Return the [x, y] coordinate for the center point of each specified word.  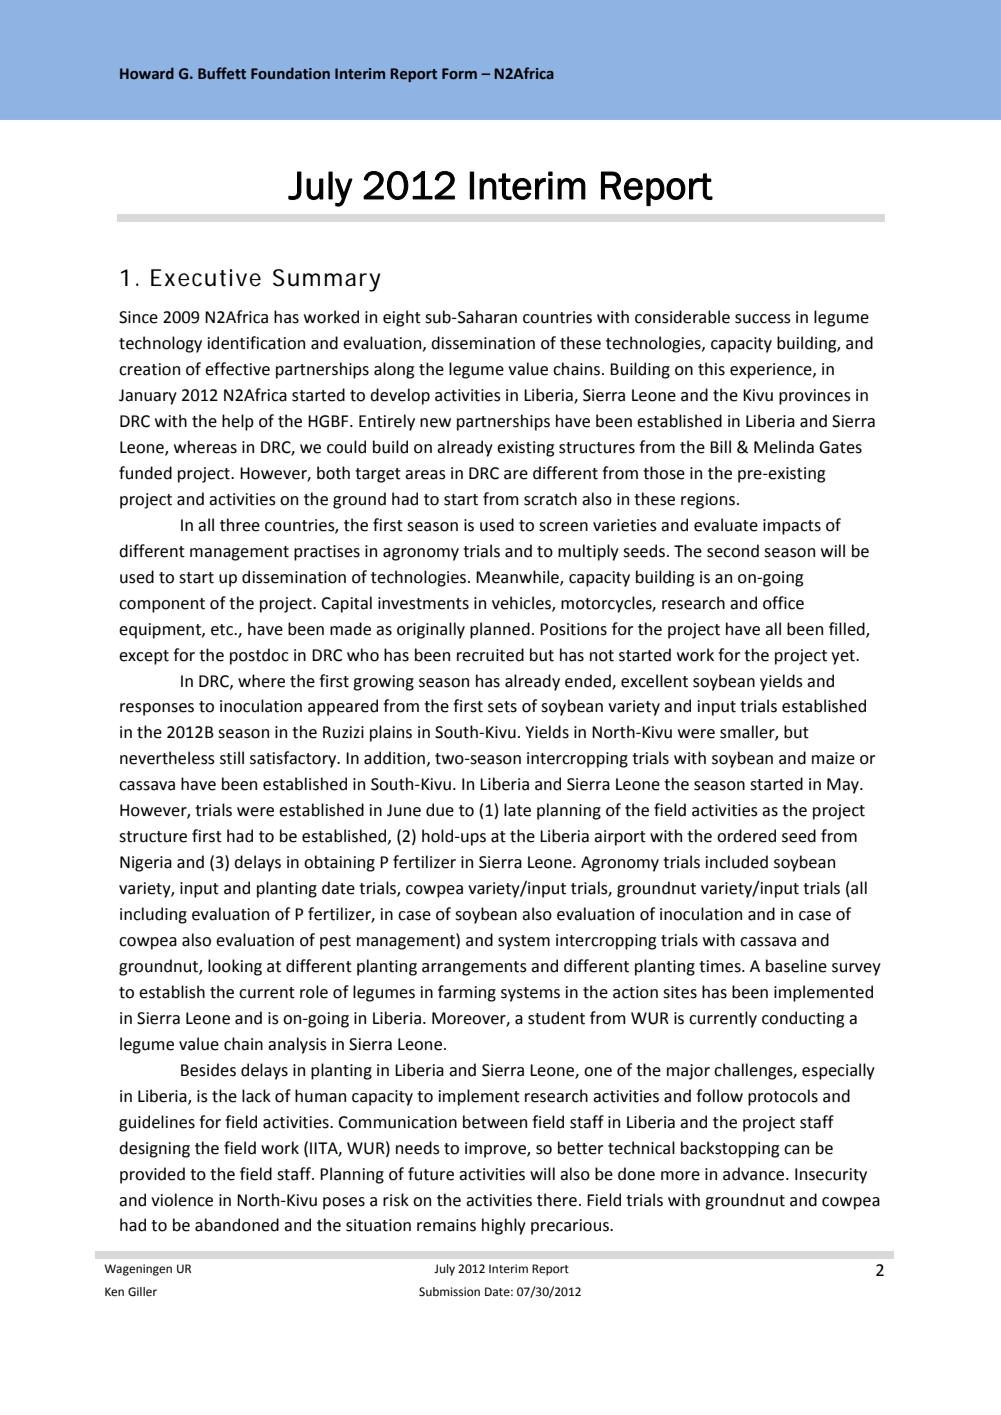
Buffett [222, 73]
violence [182, 1200]
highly [504, 1226]
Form [459, 74]
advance [755, 1174]
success [763, 319]
